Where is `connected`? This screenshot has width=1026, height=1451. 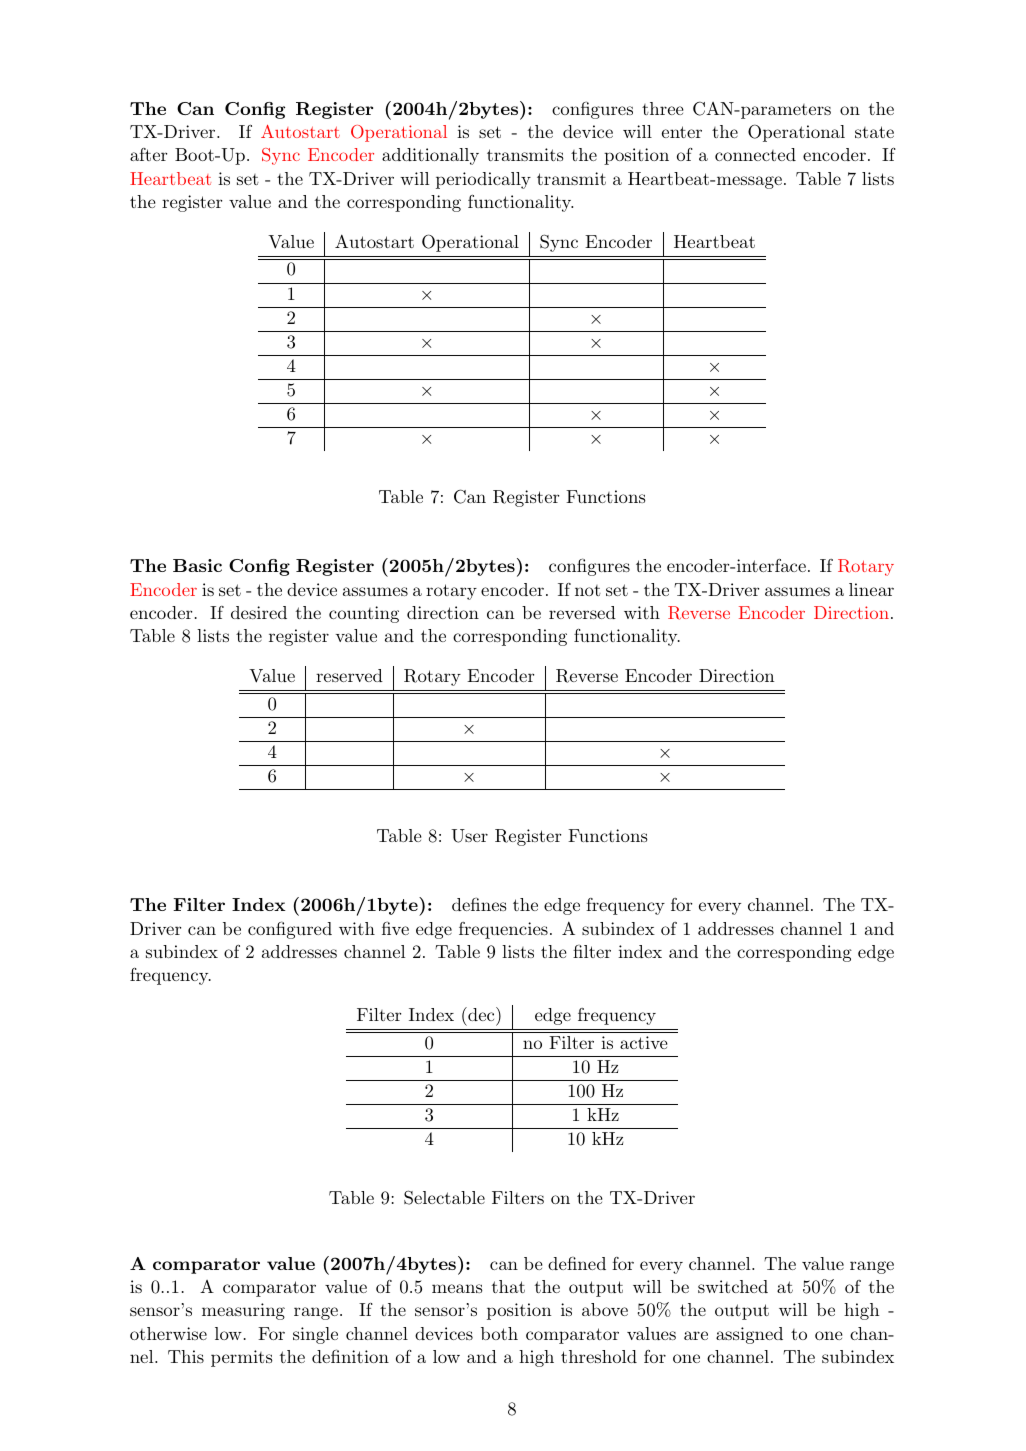
connected is located at coordinates (755, 154).
